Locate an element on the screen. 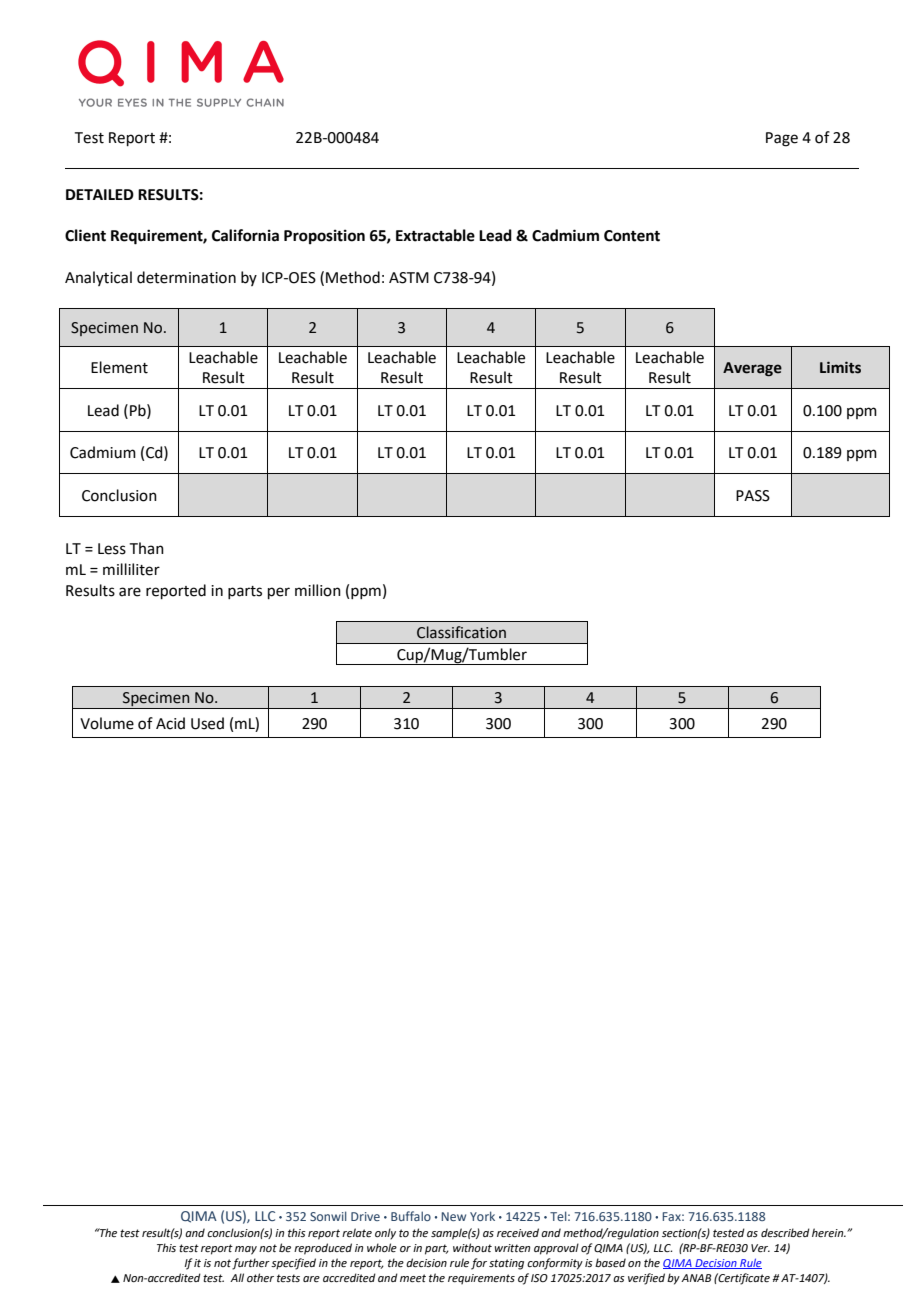  Than is located at coordinates (147, 548).
